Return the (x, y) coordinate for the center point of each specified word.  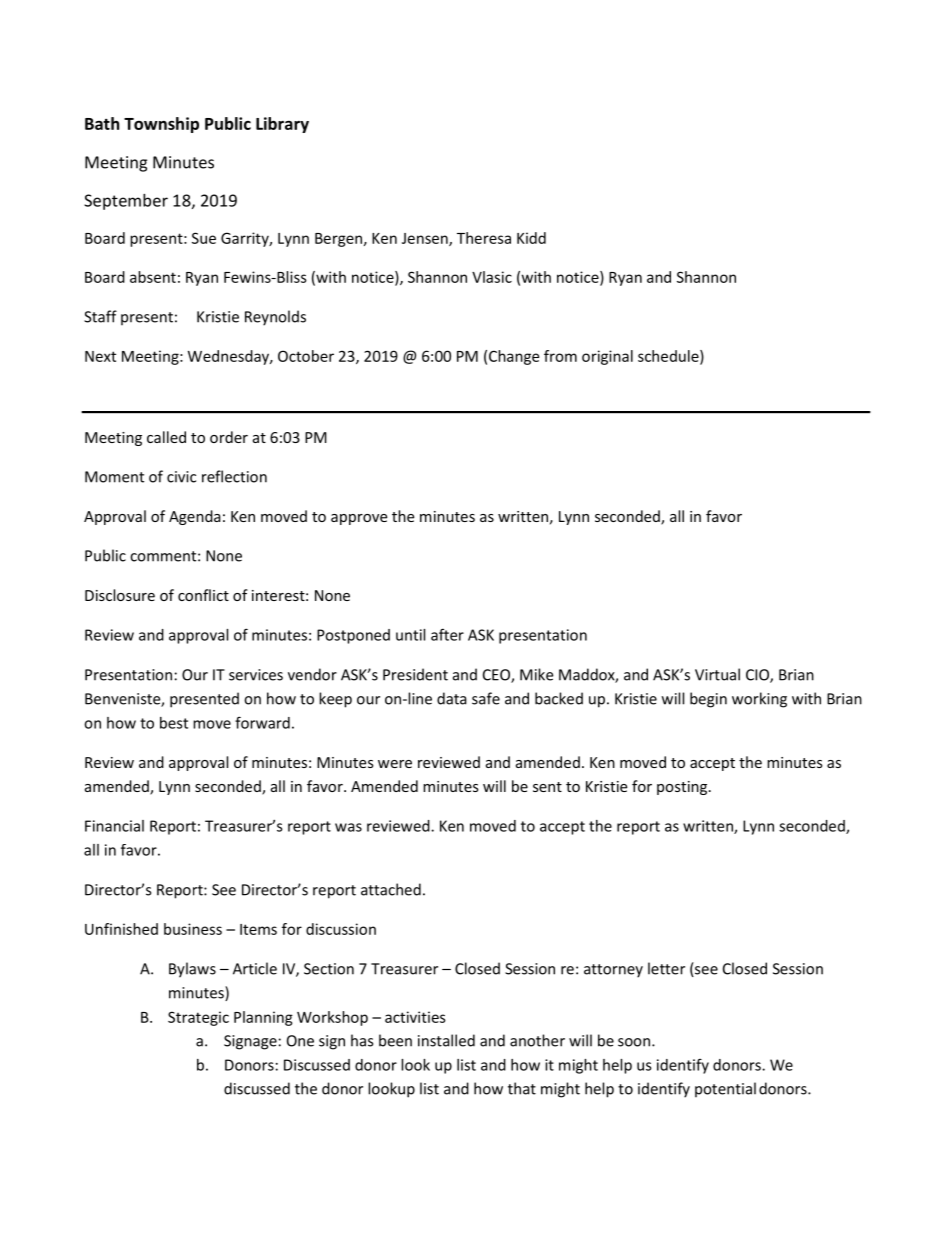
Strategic (198, 1018)
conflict (203, 595)
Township (161, 125)
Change (514, 357)
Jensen (426, 239)
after (447, 634)
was (348, 827)
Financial (114, 826)
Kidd (531, 238)
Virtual (717, 674)
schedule (669, 357)
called (166, 437)
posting (683, 788)
